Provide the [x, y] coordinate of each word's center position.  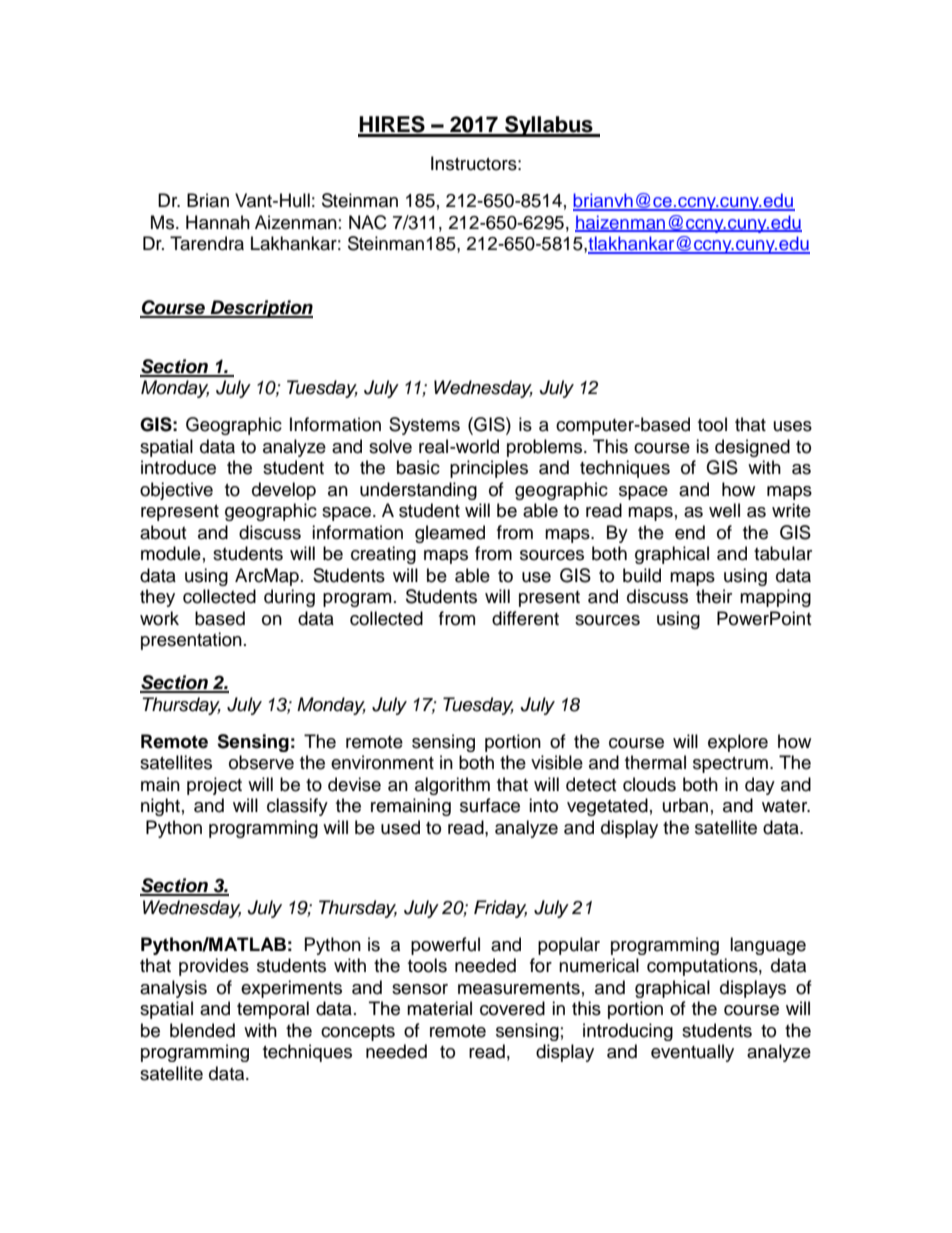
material [439, 1008]
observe [261, 762]
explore [738, 743]
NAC [368, 222]
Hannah [218, 222]
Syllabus [549, 126]
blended [202, 1030]
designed [752, 448]
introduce [178, 467]
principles [489, 469]
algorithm [452, 786]
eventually [692, 1053]
